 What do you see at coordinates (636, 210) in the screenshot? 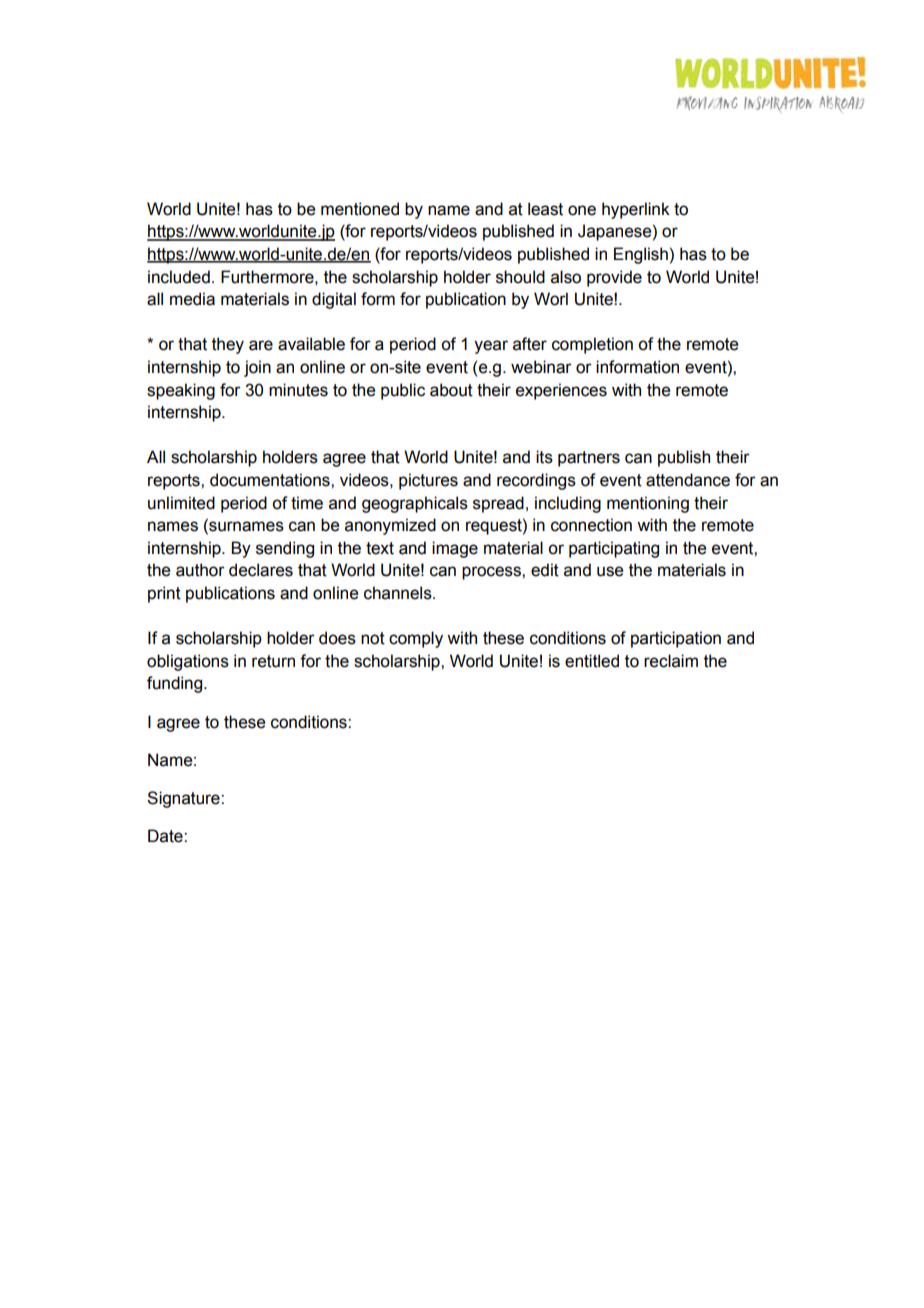
I see `hyperlink` at bounding box center [636, 210].
